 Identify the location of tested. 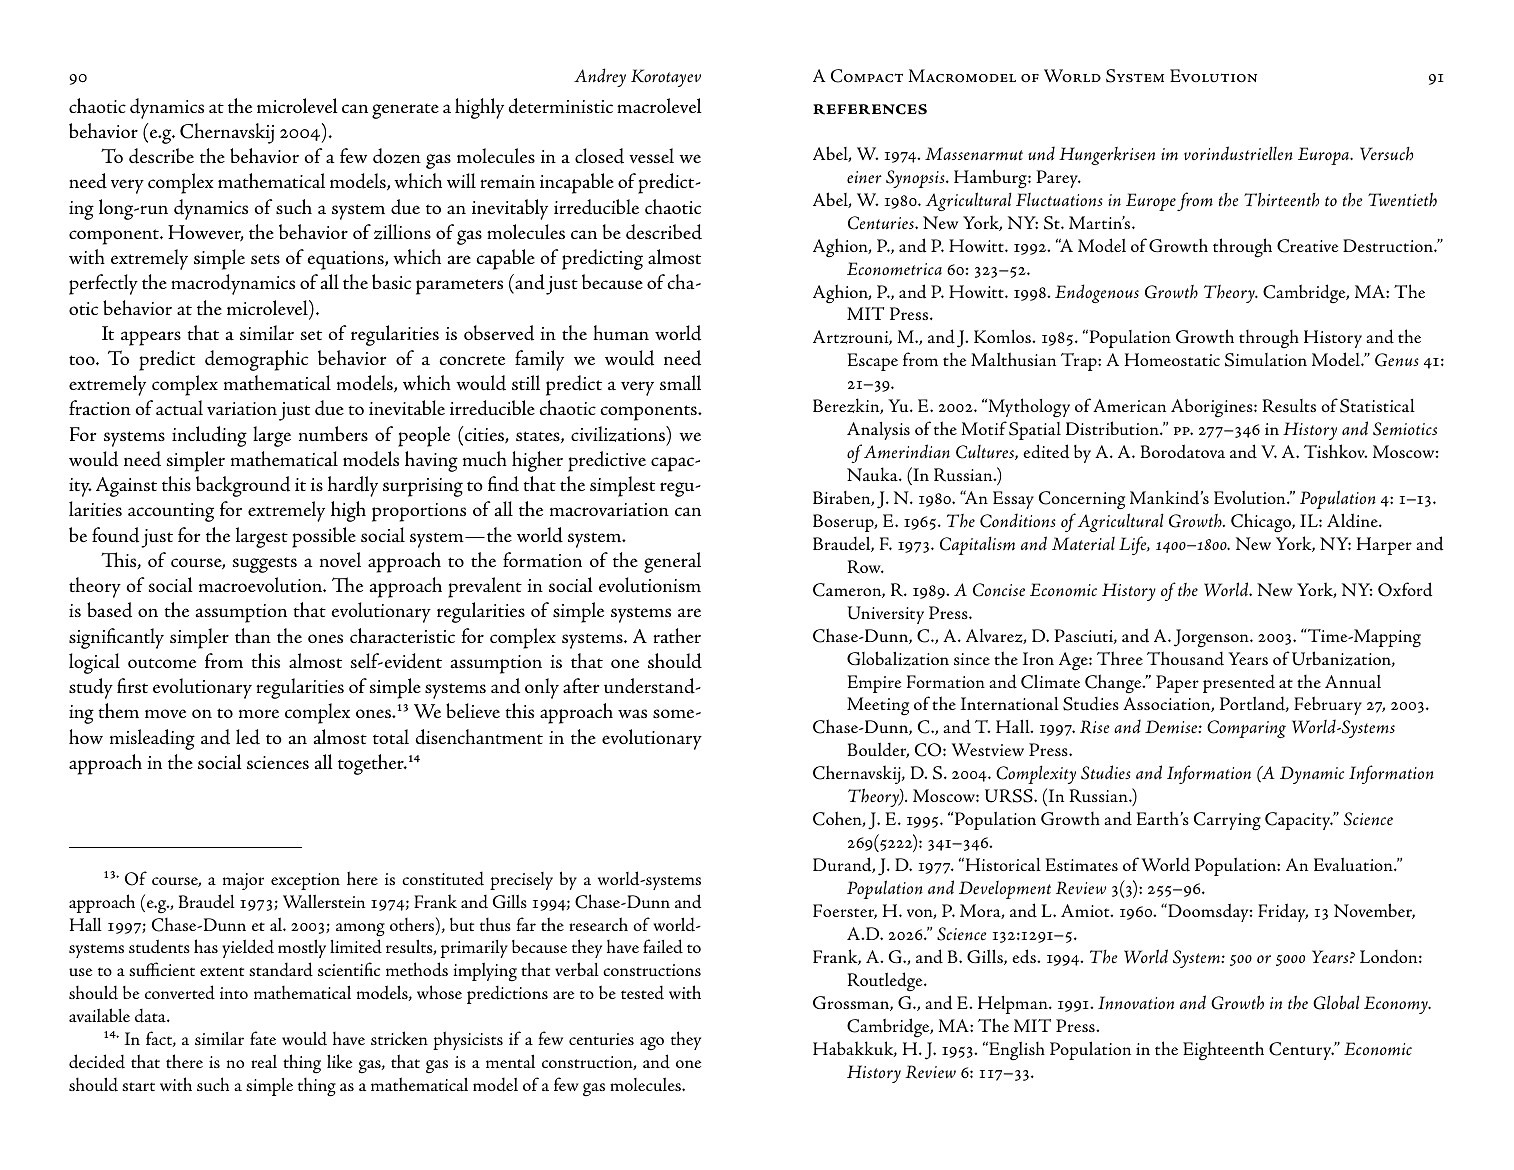
(642, 992).
